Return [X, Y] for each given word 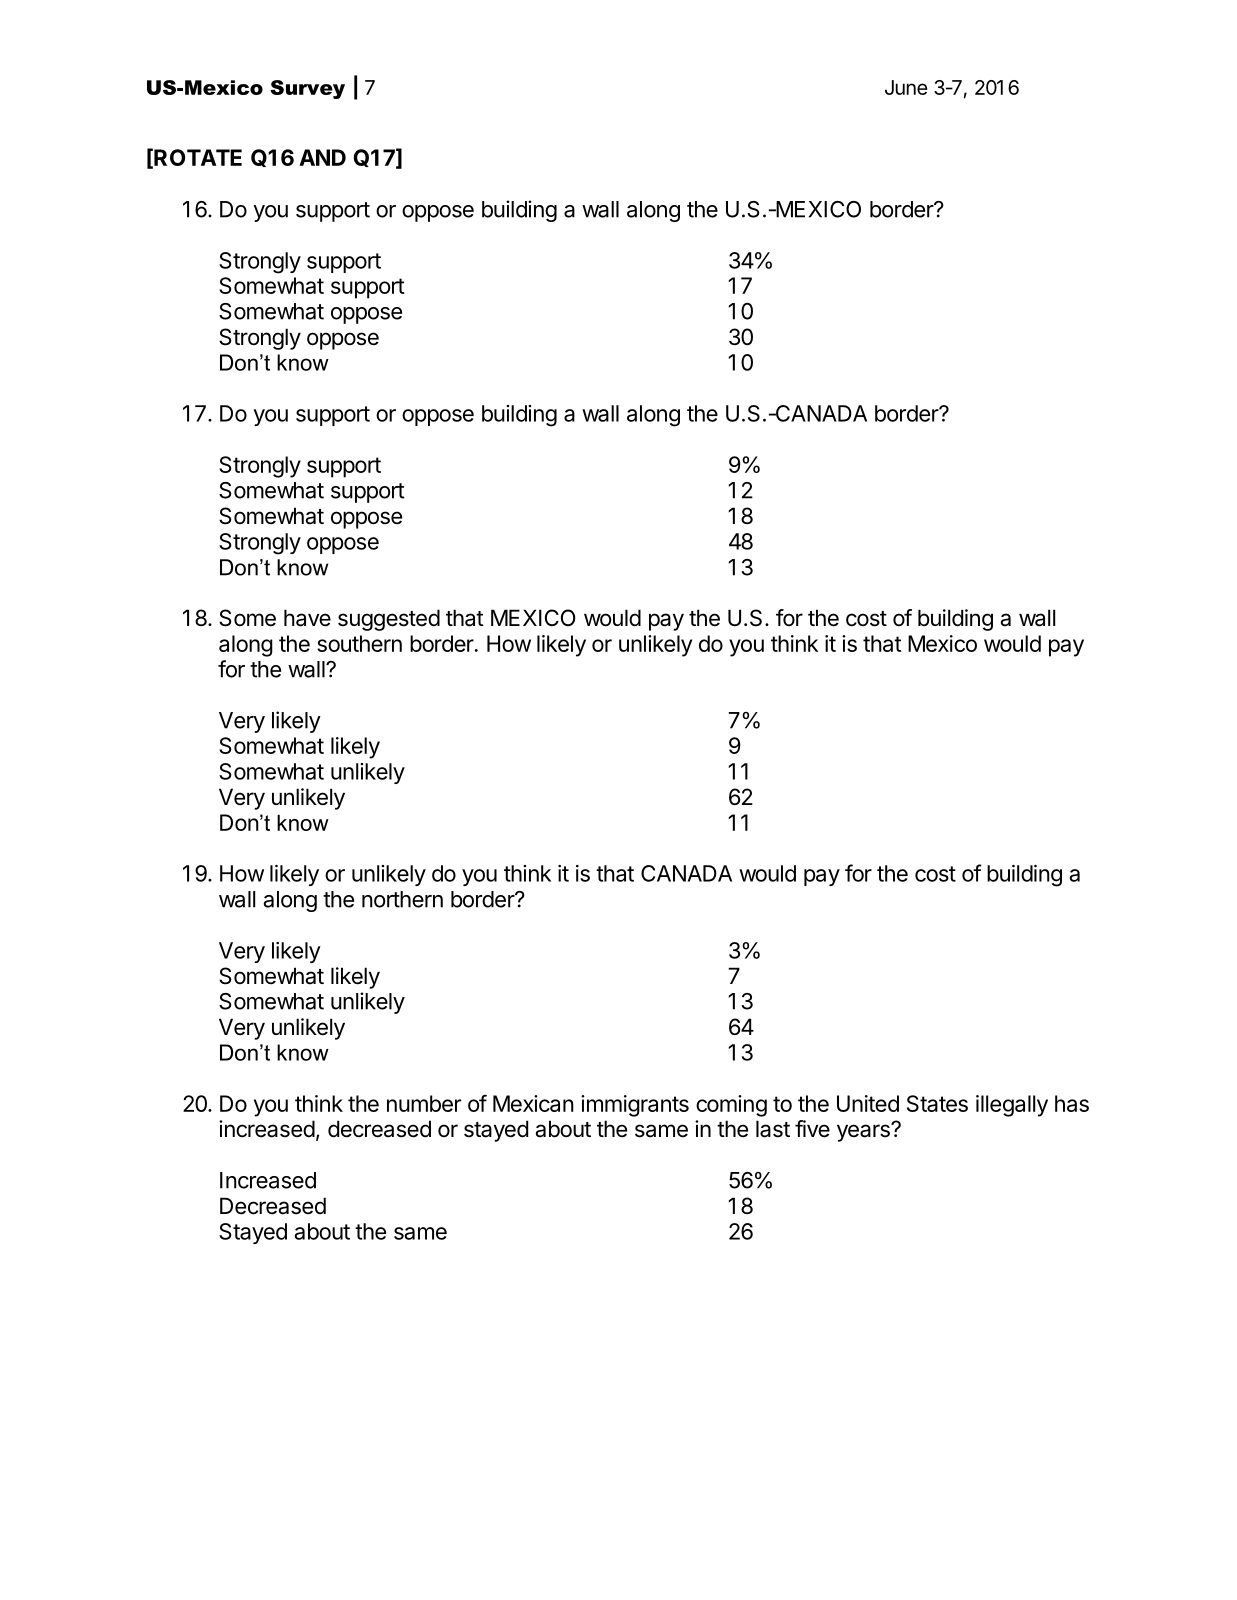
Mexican [533, 1103]
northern [402, 899]
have [307, 618]
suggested [389, 620]
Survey [307, 89]
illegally [1012, 1106]
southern [359, 643]
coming [731, 1106]
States [937, 1103]
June [906, 87]
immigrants [635, 1106]
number [424, 1103]
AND [322, 157]
